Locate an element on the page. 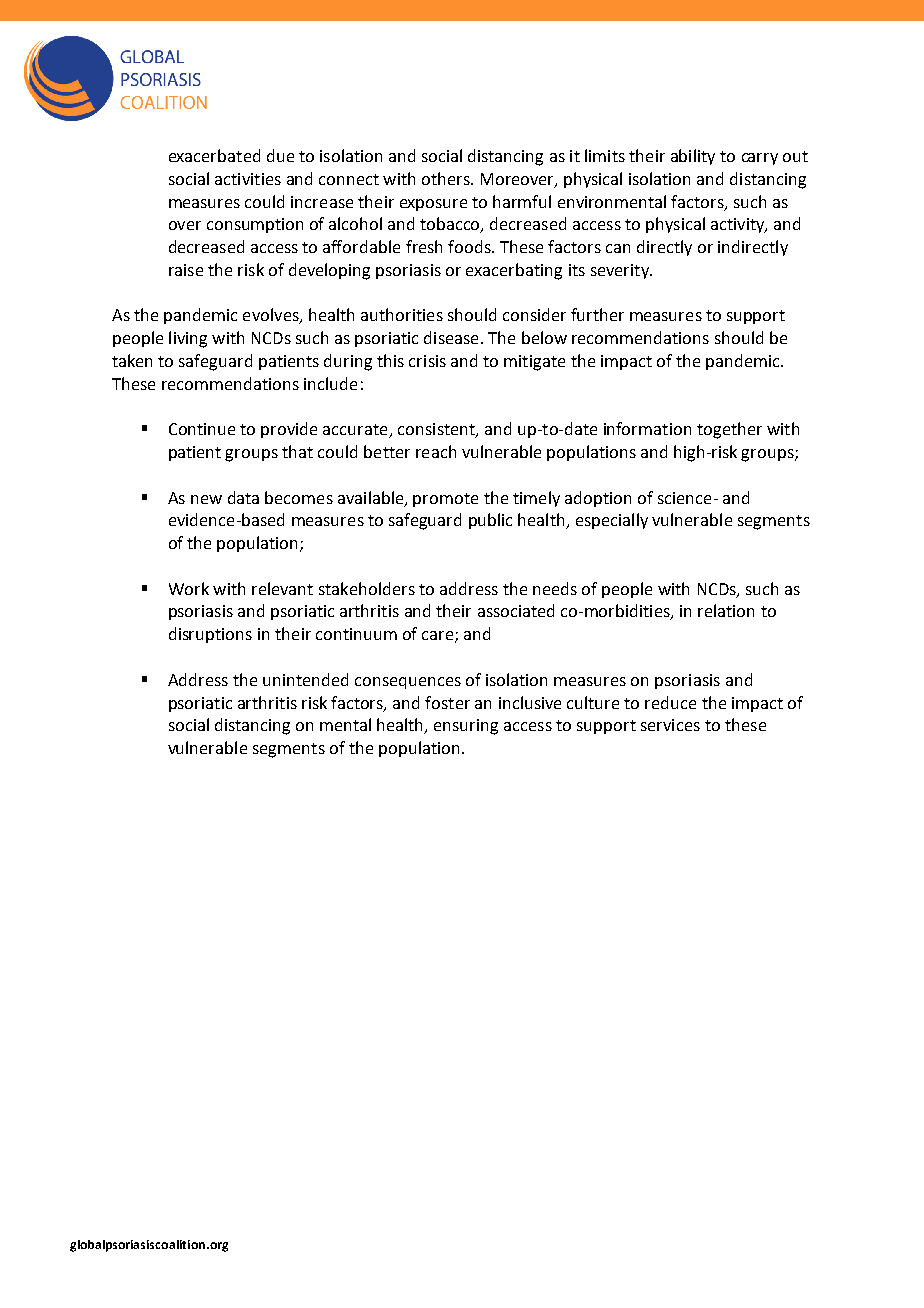 This page has height=1308, width=924. consistent is located at coordinates (437, 430).
